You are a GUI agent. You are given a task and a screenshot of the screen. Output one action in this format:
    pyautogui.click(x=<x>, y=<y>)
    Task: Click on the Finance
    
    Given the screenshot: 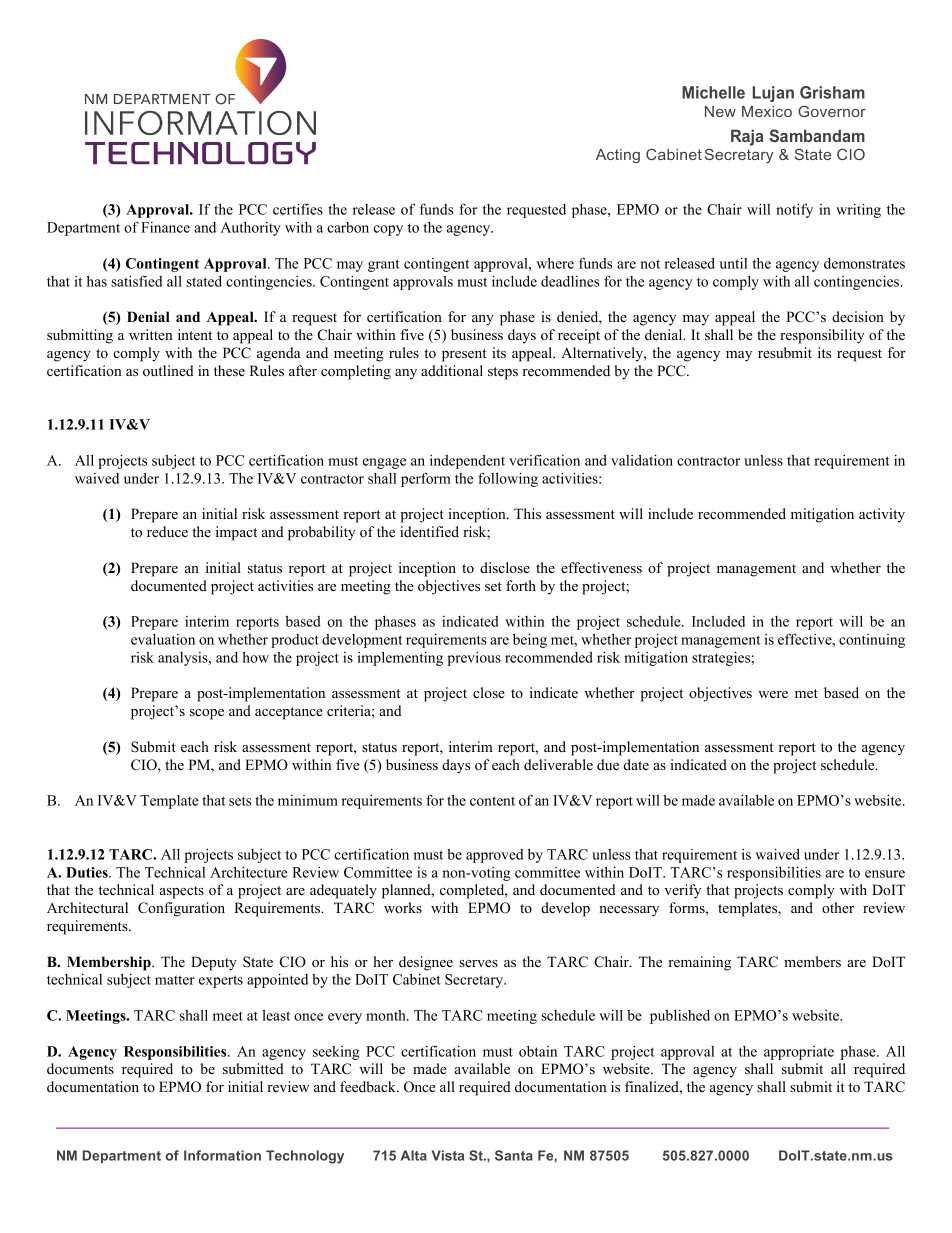 What is the action you would take?
    pyautogui.click(x=165, y=227)
